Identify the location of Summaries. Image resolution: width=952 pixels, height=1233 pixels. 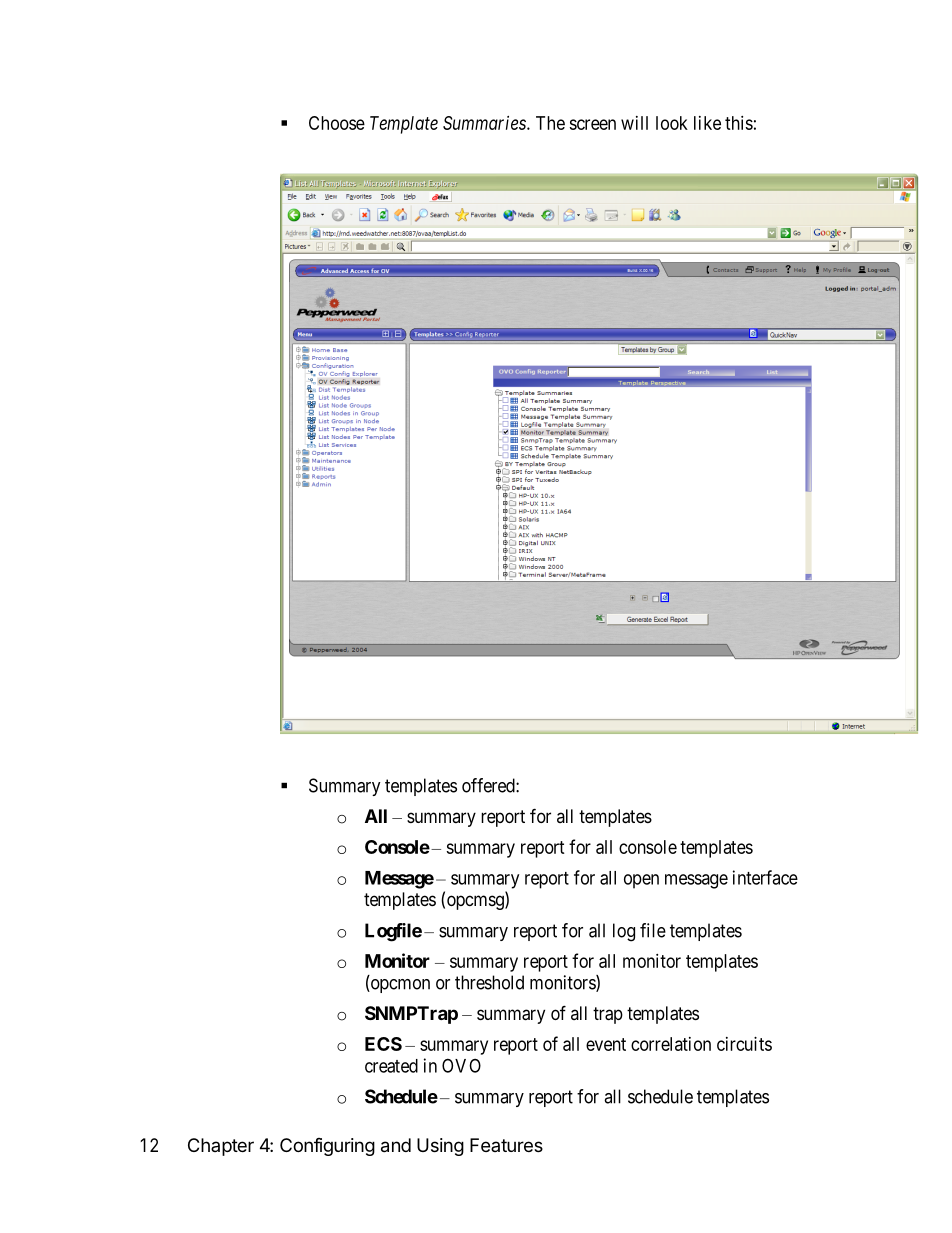
(485, 123).
